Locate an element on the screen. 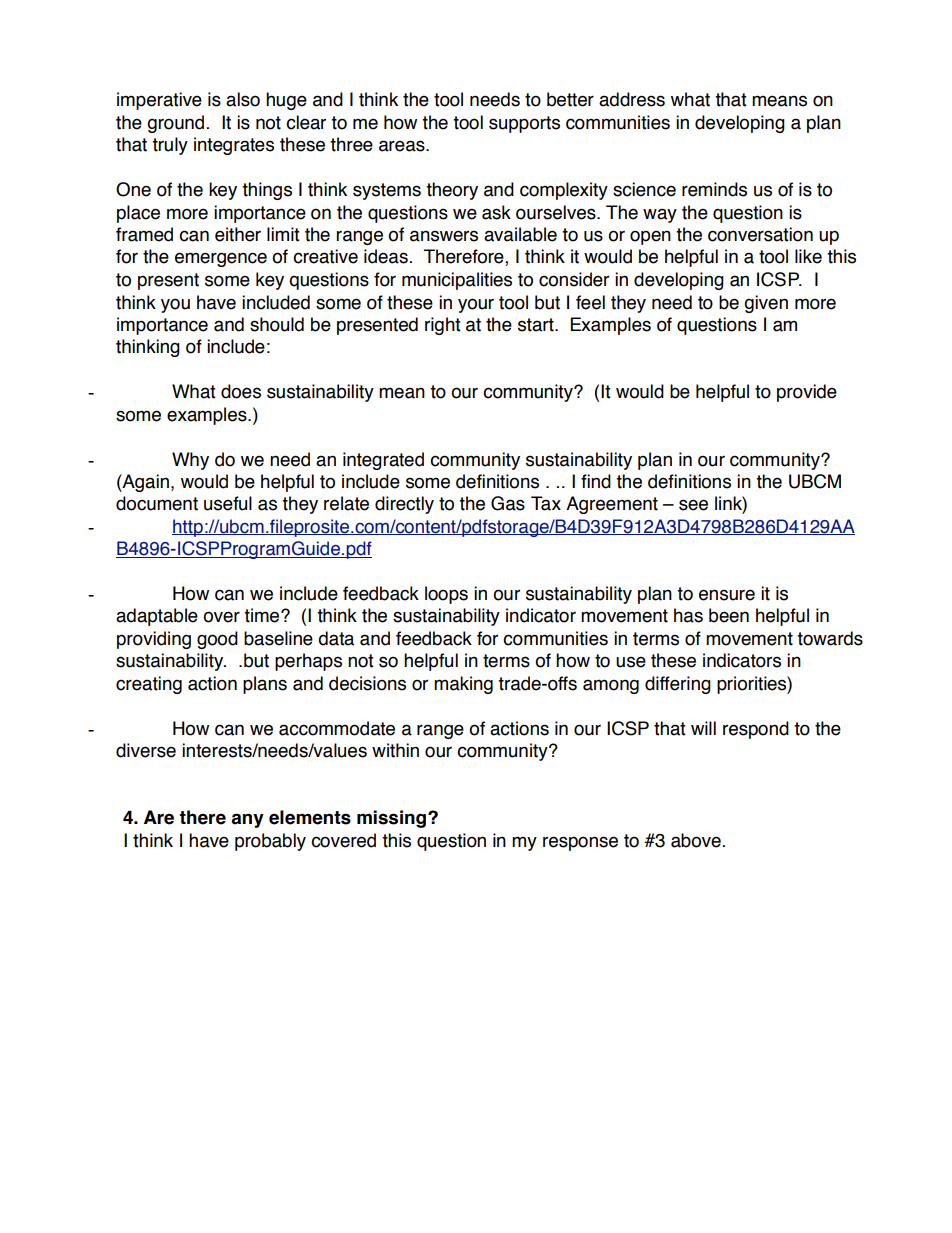 The height and width of the screenshot is (1233, 952). Gas is located at coordinates (508, 503).
